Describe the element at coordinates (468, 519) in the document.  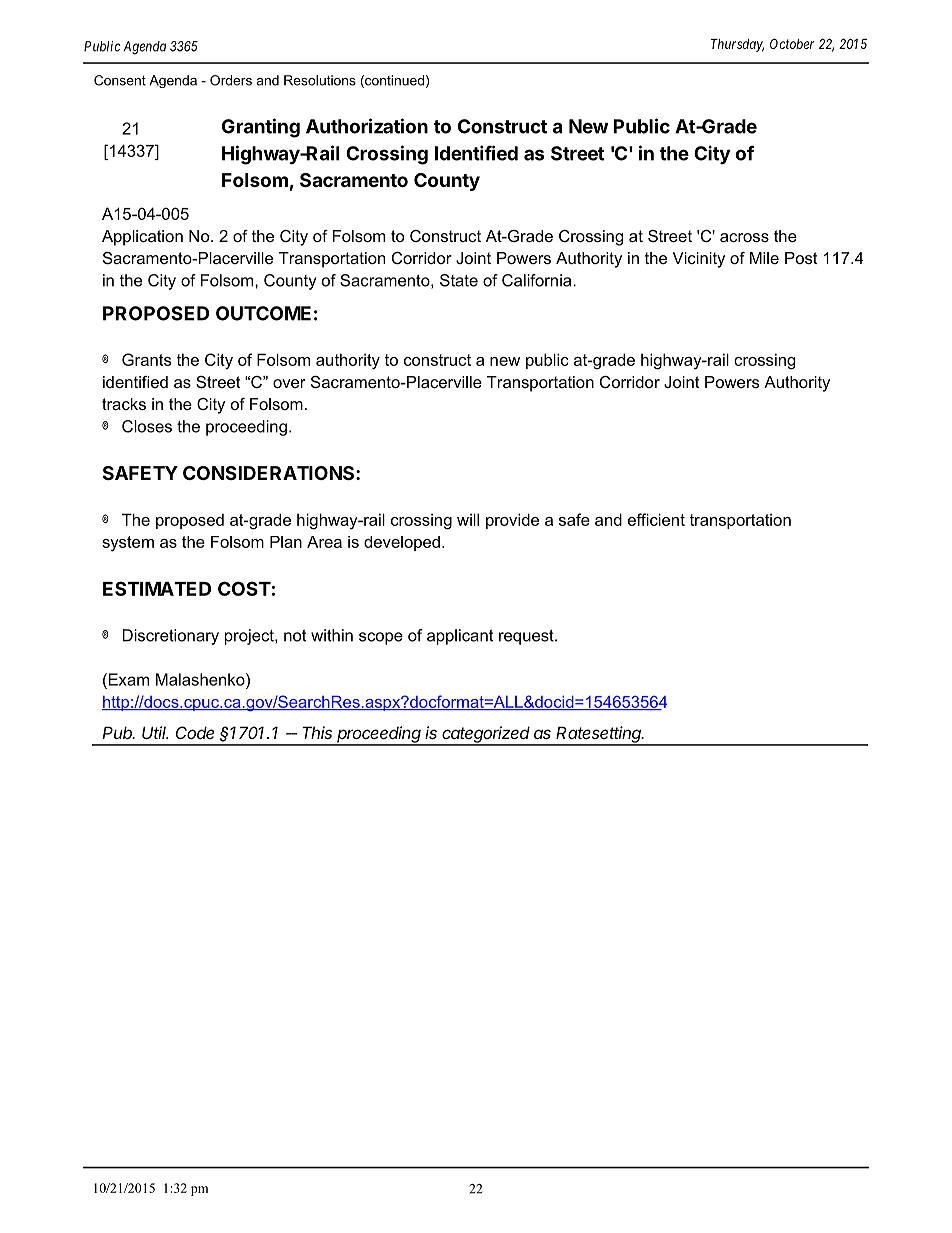
I see `will` at that location.
